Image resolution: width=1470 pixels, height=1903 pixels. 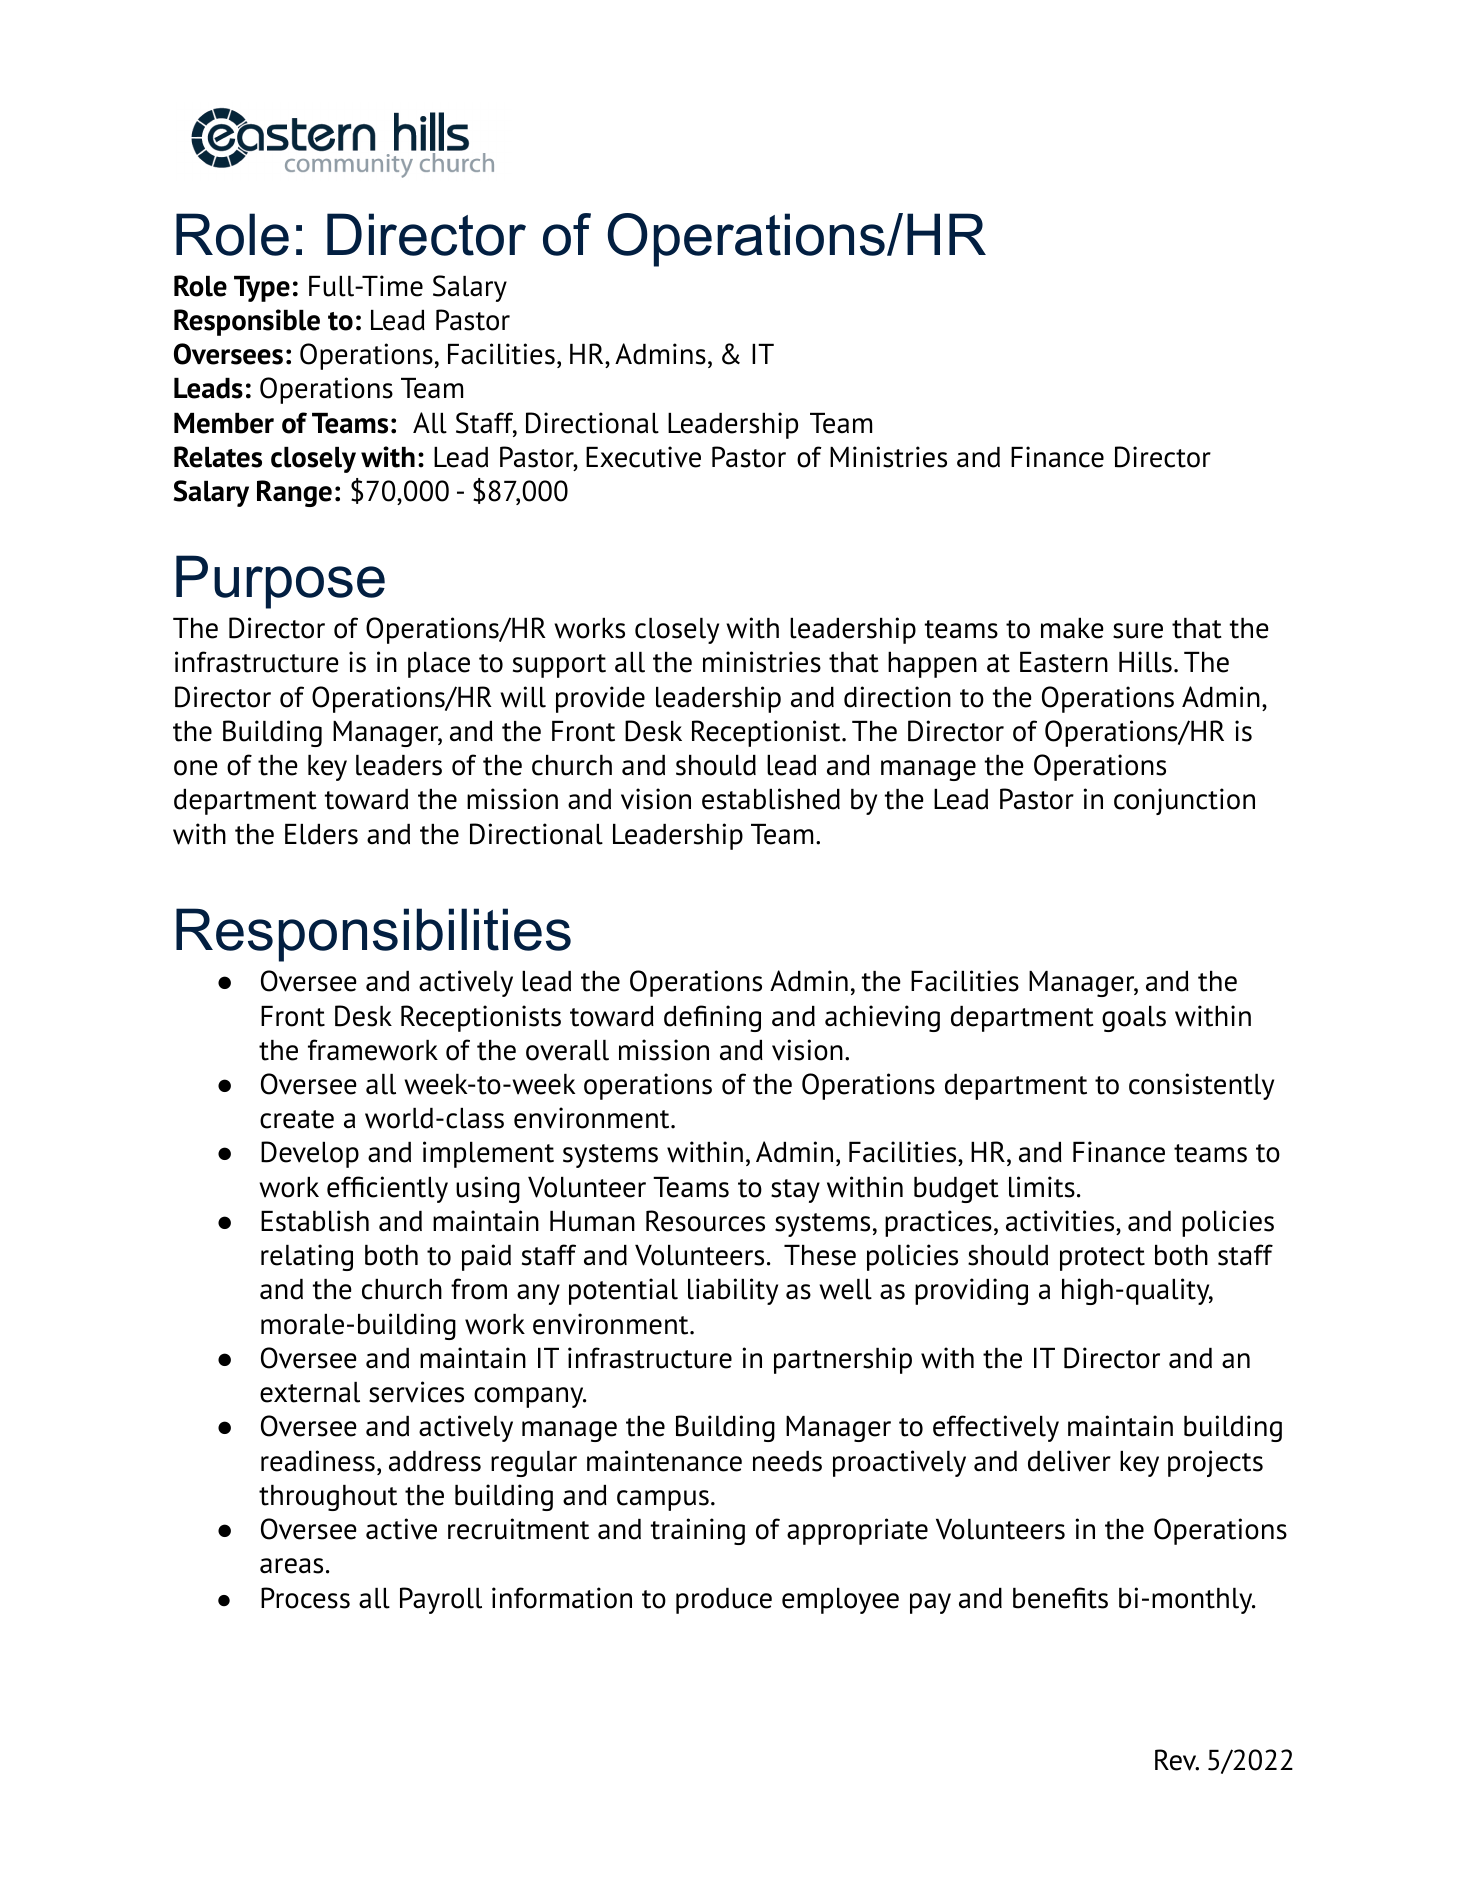 What do you see at coordinates (1102, 1259) in the screenshot?
I see `protect` at bounding box center [1102, 1259].
